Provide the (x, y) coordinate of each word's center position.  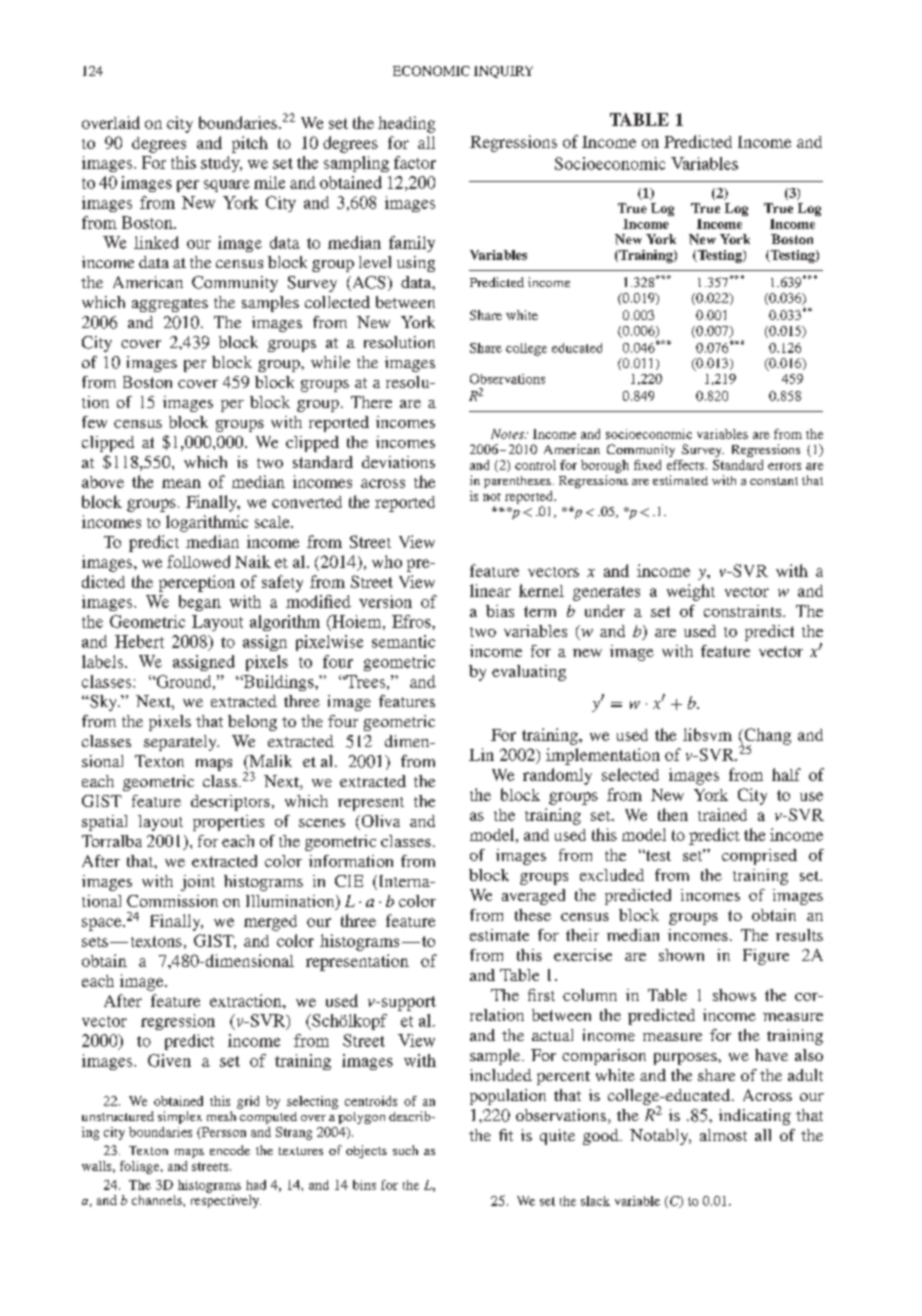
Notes (508, 434)
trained (722, 814)
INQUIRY (503, 72)
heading (406, 124)
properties (228, 823)
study (221, 164)
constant (774, 481)
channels (158, 1200)
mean (181, 483)
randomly (557, 776)
